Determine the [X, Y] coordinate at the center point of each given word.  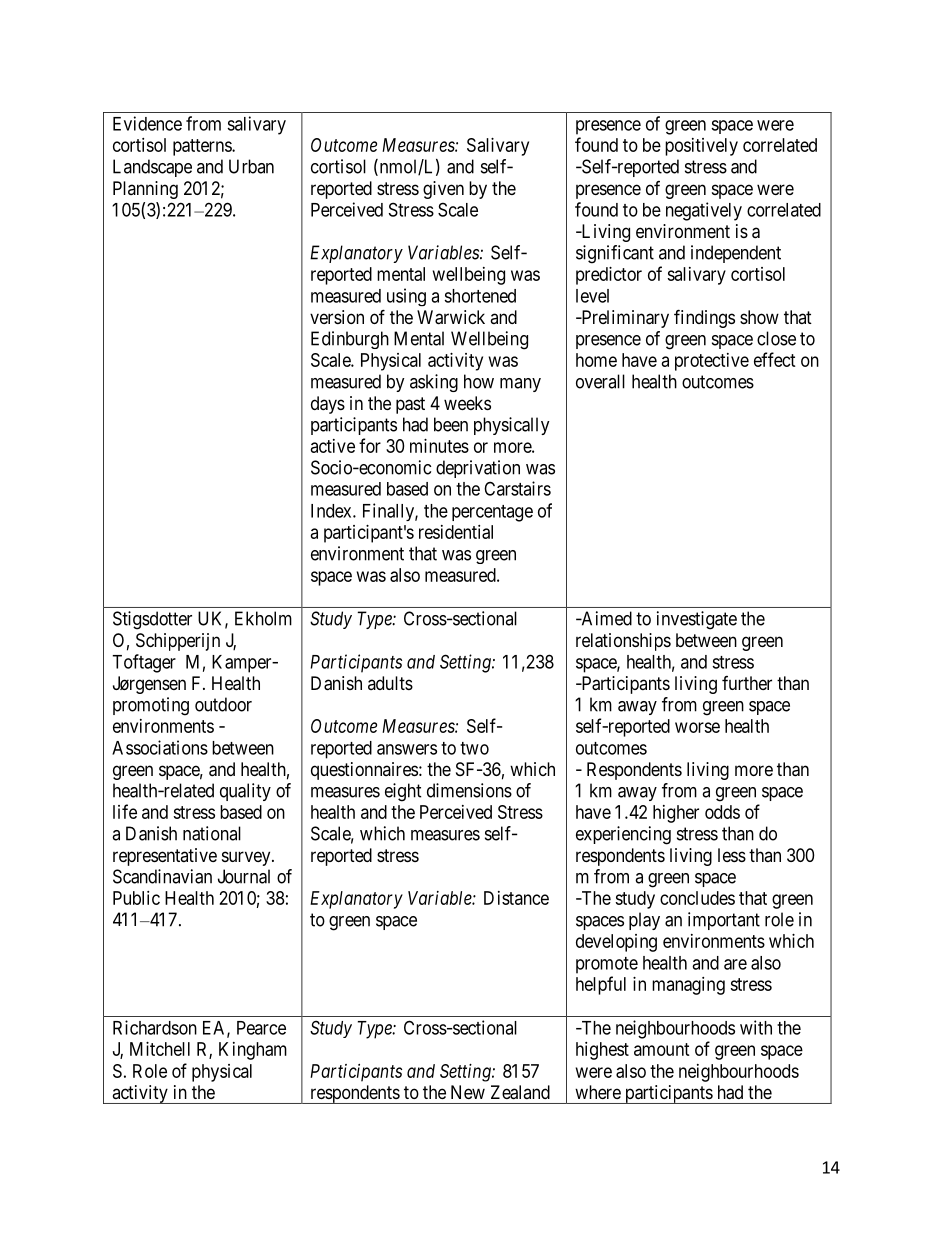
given [443, 190]
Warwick [451, 317]
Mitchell [160, 1049]
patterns [203, 147]
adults [390, 683]
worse [697, 727]
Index [332, 511]
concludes [697, 898]
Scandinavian [162, 876]
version [337, 317]
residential [456, 532]
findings [704, 318]
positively [701, 147]
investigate [697, 620]
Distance [516, 898]
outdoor [223, 704]
